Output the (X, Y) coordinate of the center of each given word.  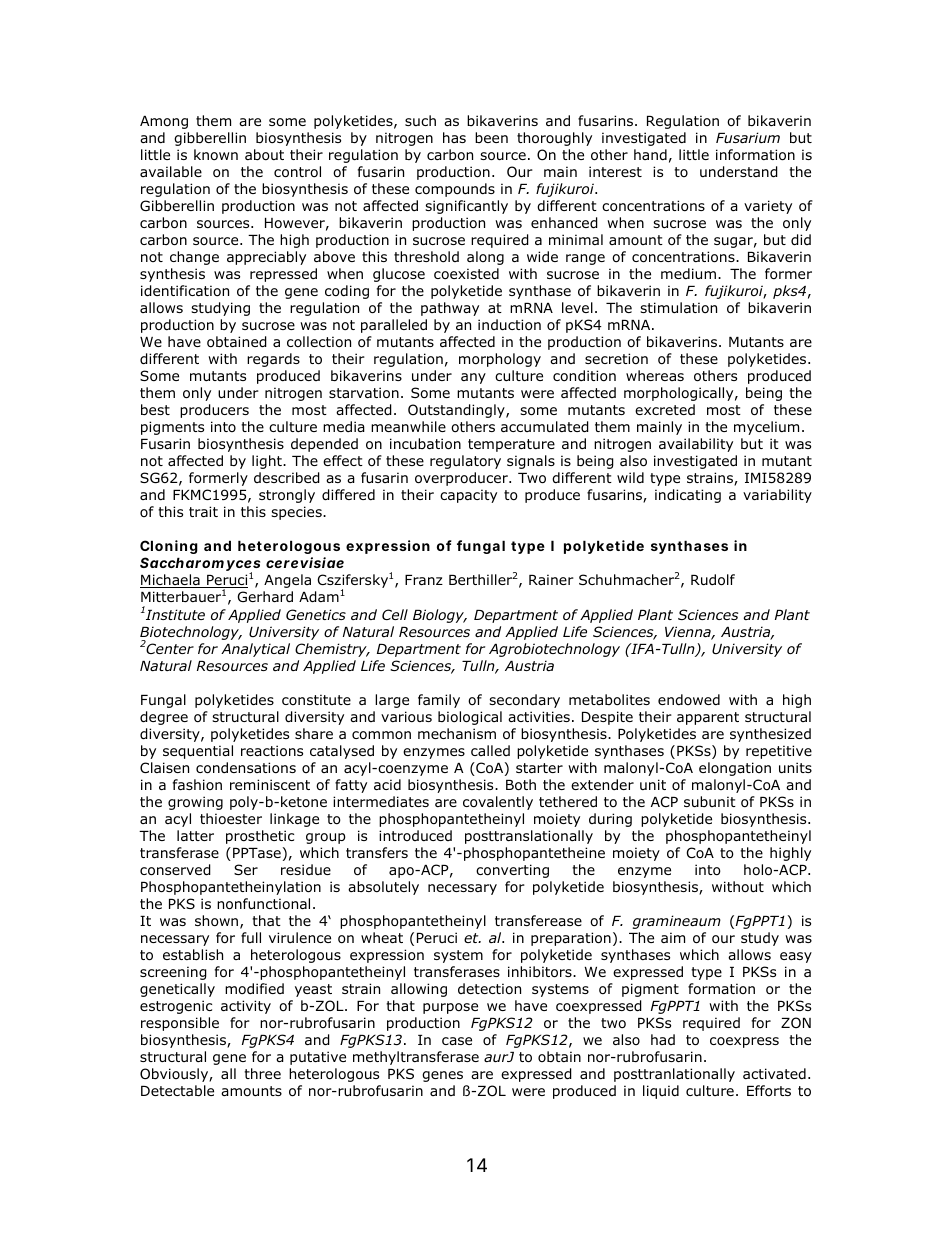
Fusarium (748, 137)
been (491, 137)
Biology (440, 616)
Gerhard (265, 596)
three (262, 1073)
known (216, 155)
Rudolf (713, 580)
